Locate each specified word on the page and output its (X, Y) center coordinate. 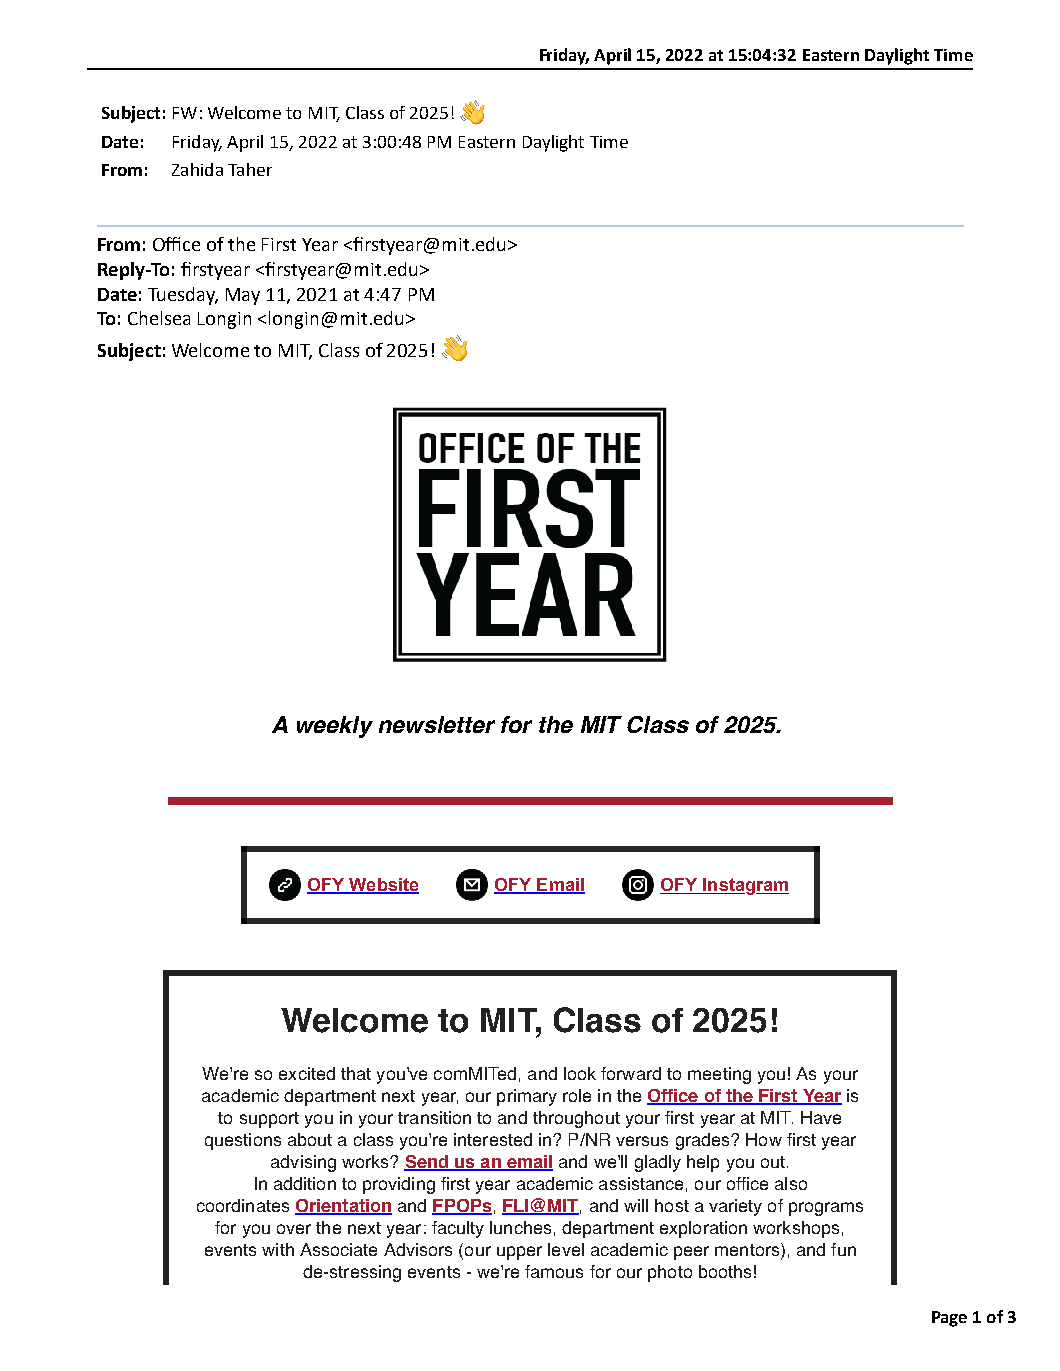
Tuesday (183, 296)
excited (307, 1073)
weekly (335, 727)
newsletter (437, 724)
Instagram (745, 886)
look (580, 1073)
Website (383, 886)
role (577, 1095)
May (243, 296)
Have (821, 1117)
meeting (719, 1075)
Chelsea (159, 318)
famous (554, 1271)
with (278, 1249)
